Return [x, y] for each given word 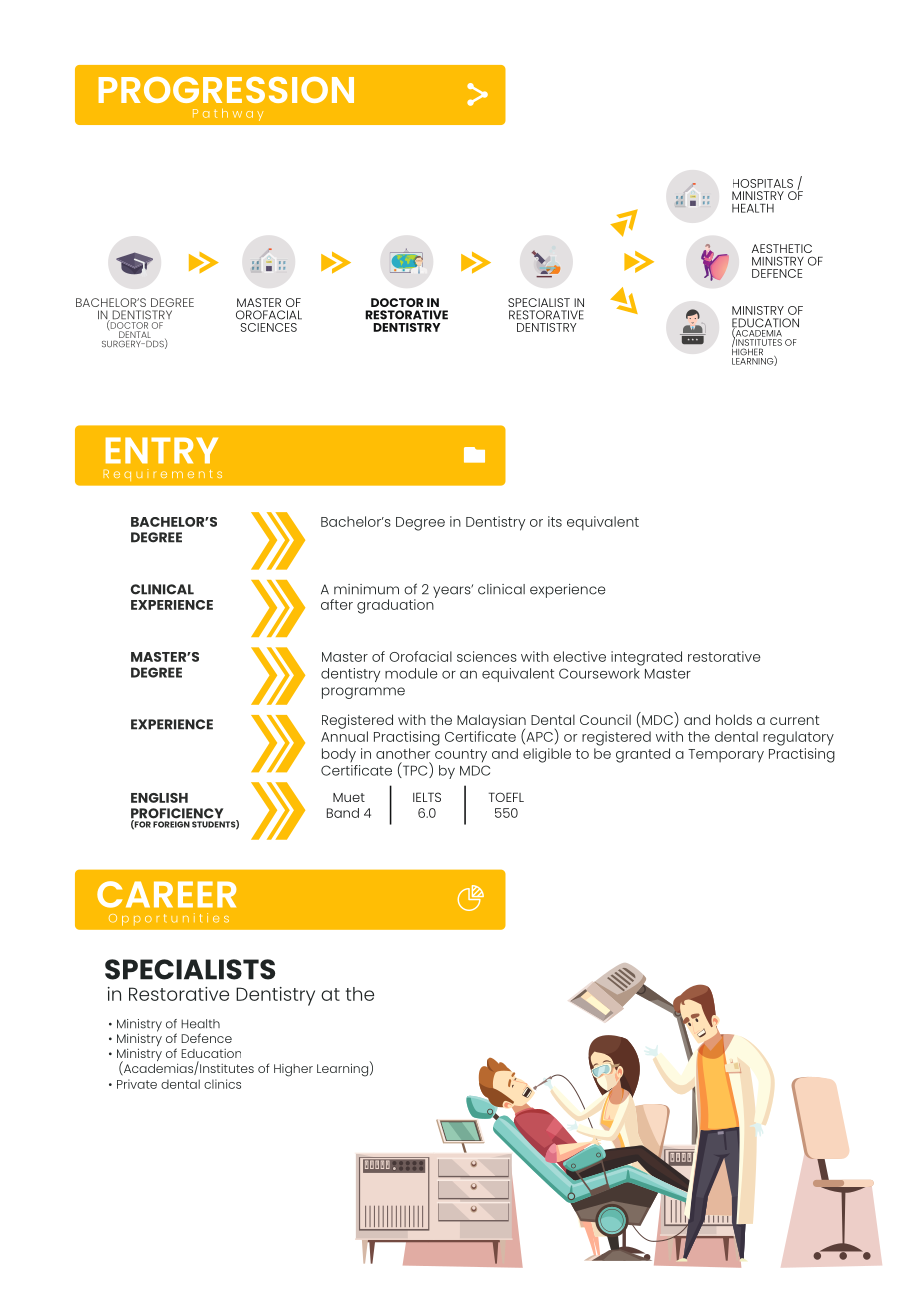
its [555, 521]
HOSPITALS [763, 183]
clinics [222, 1084]
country [461, 756]
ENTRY [162, 450]
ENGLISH [159, 798]
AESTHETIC [782, 248]
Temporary [726, 755]
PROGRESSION [226, 90]
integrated [646, 658]
